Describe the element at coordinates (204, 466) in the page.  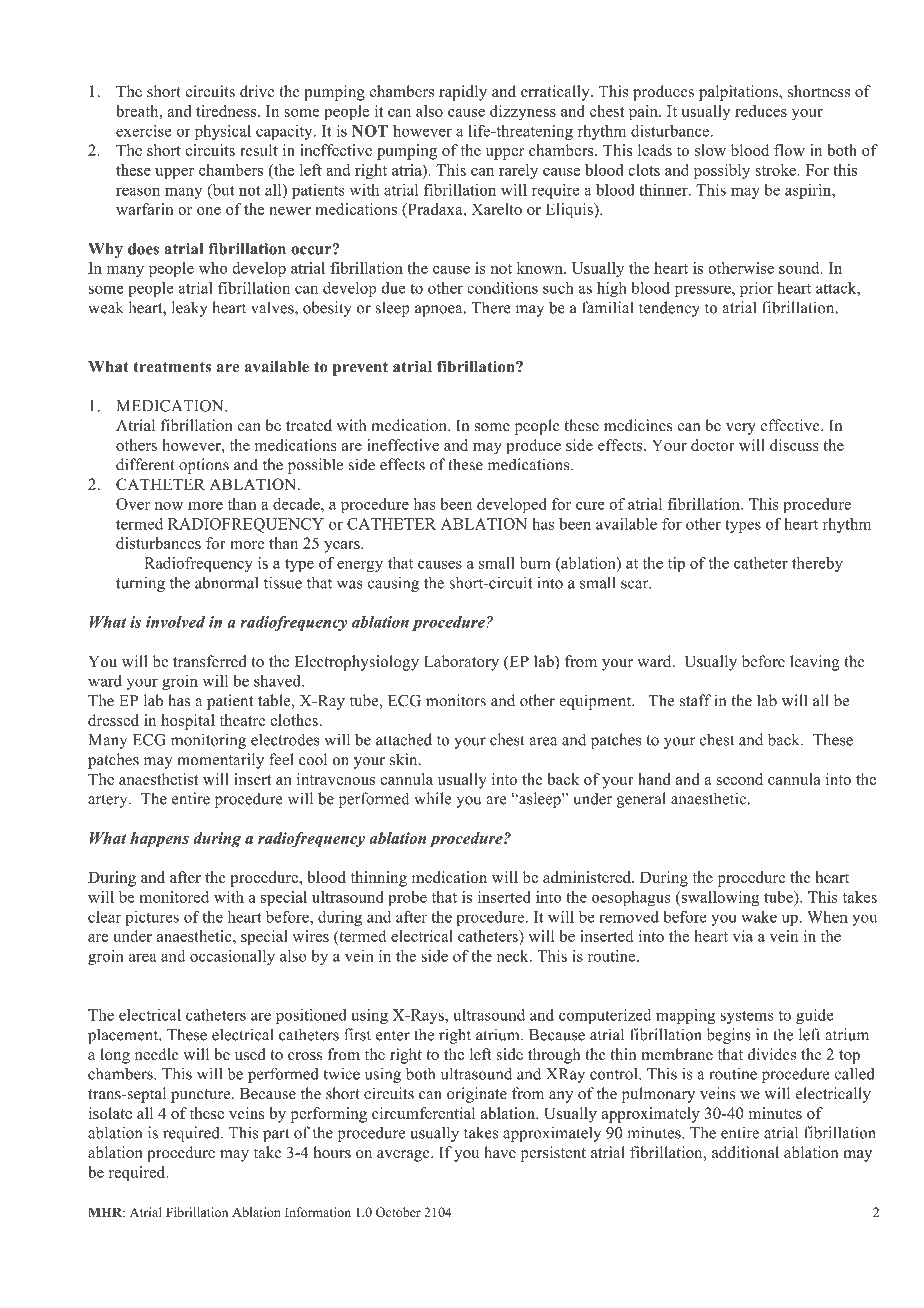
I see `options` at that location.
